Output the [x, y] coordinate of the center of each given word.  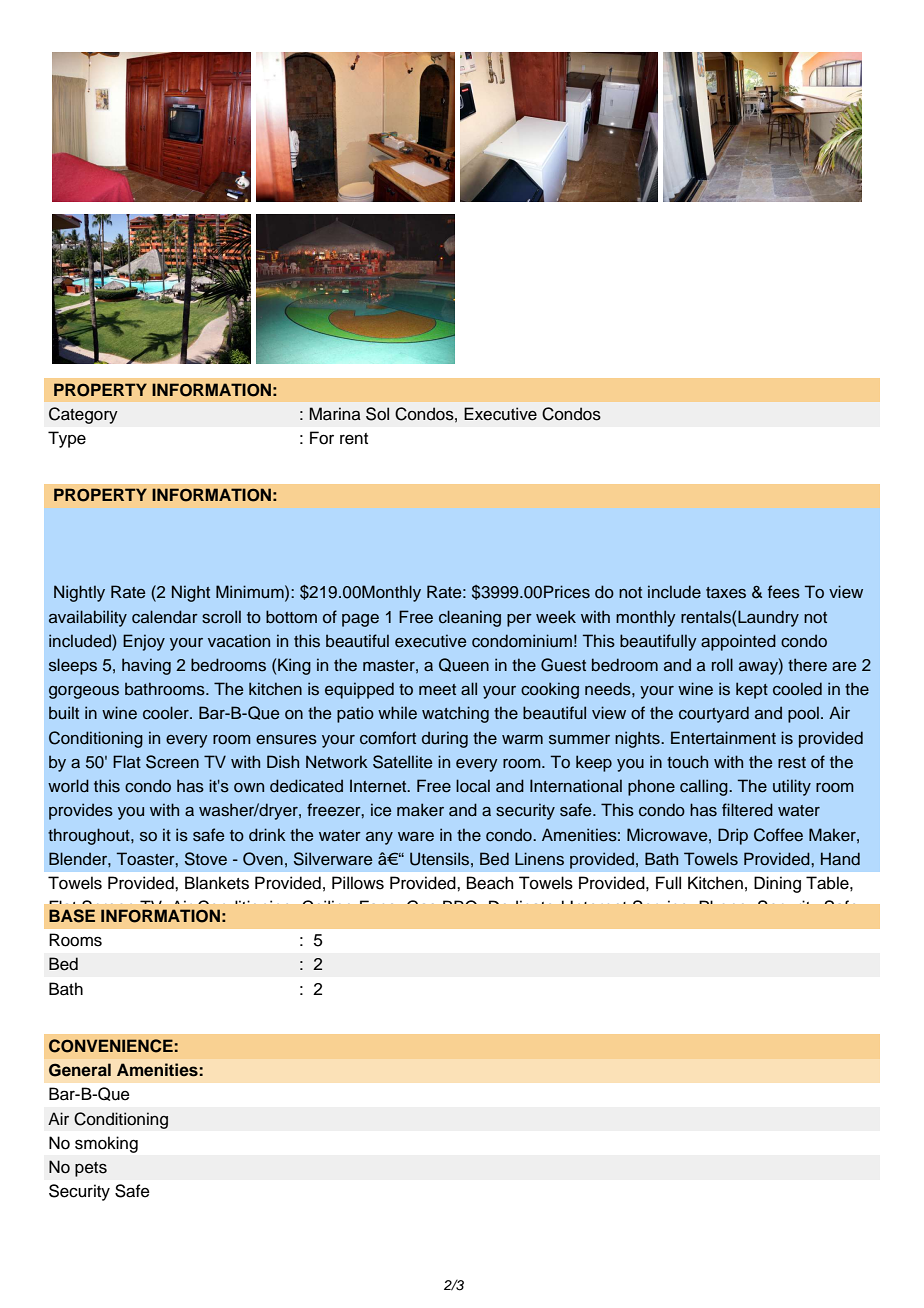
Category [83, 415]
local [473, 786]
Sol [377, 414]
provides [81, 811]
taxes [726, 593]
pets [91, 1169]
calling [705, 787]
